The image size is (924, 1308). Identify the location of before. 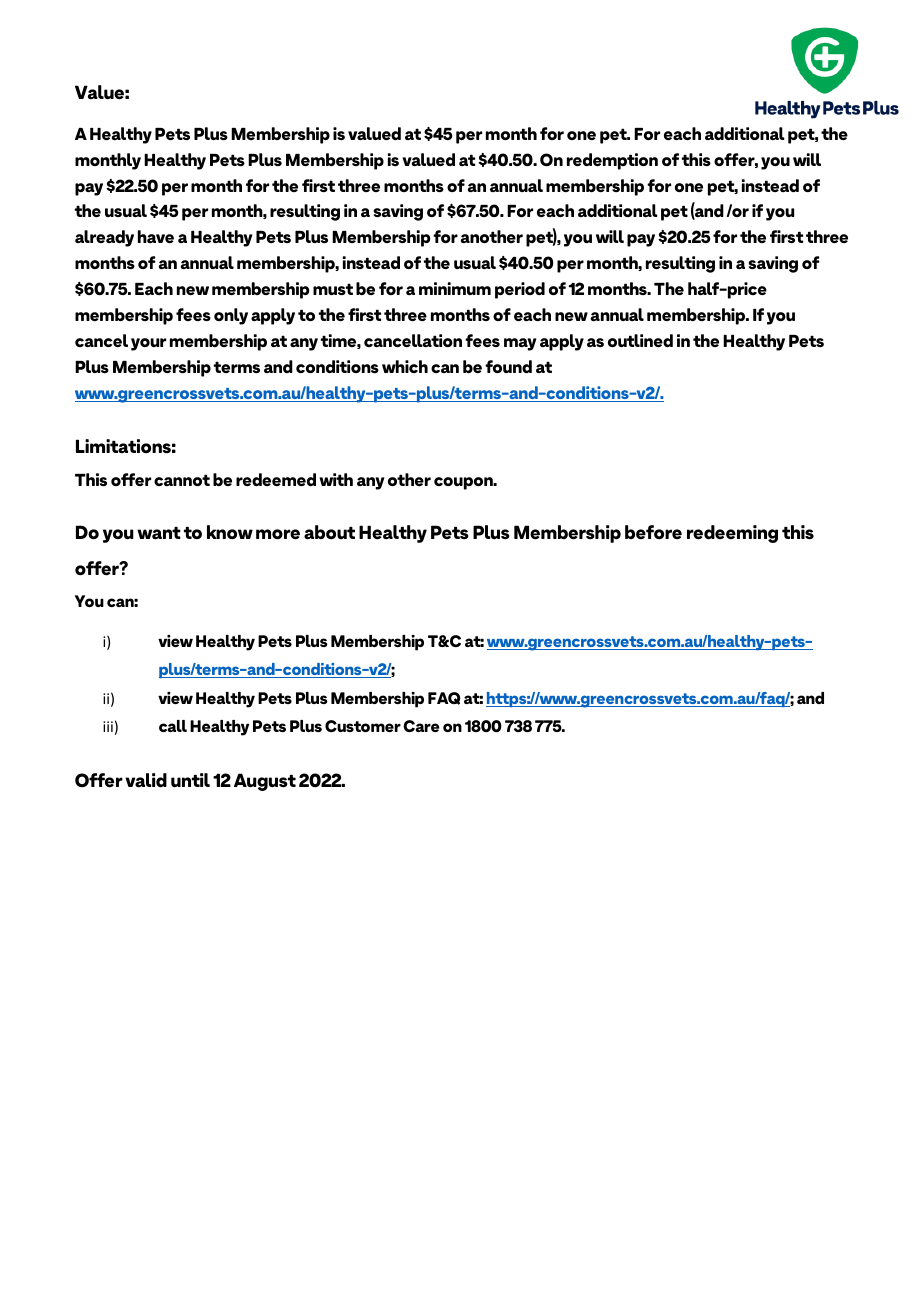
(653, 532).
